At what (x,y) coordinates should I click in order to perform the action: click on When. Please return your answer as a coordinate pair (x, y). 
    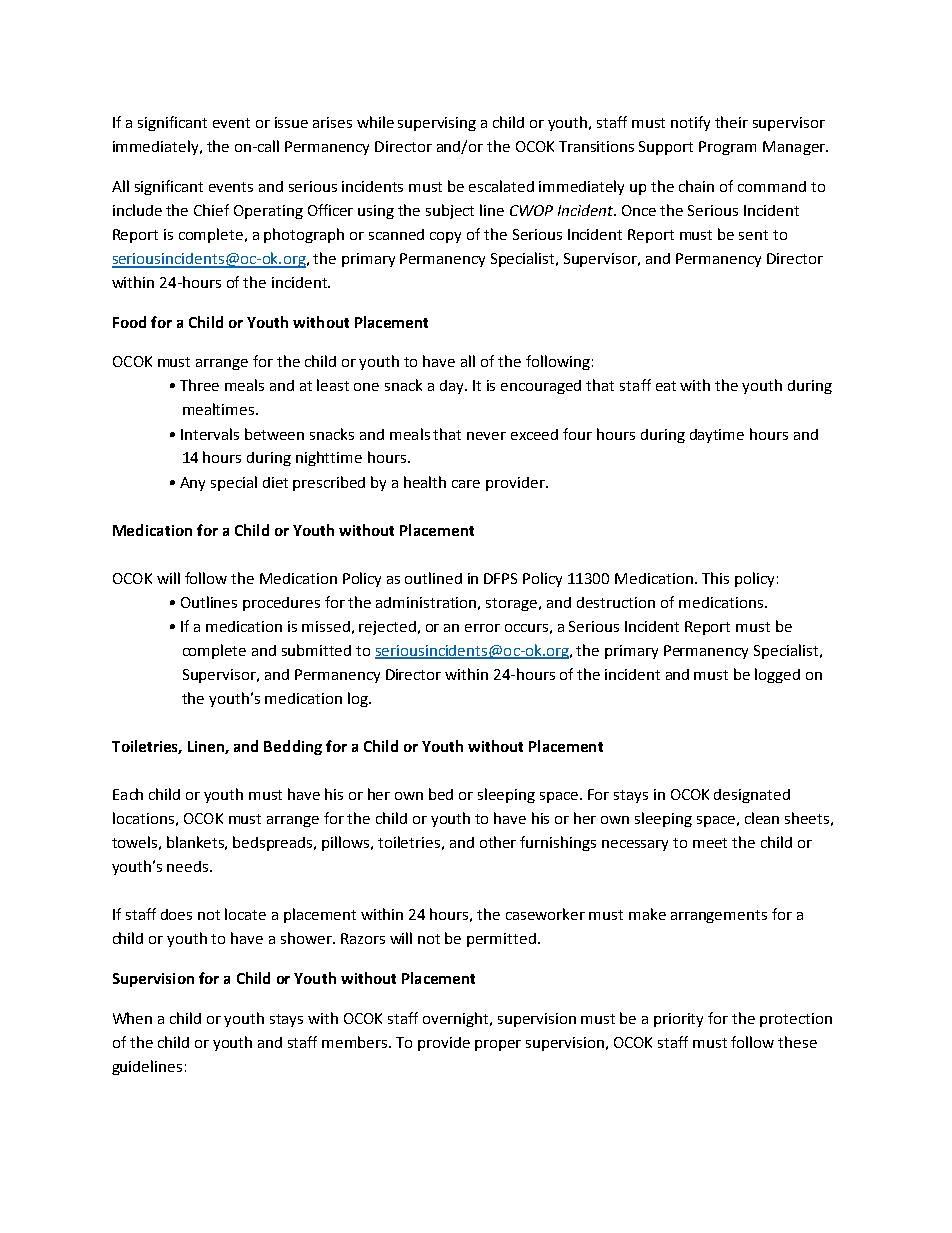
    Looking at the image, I should click on (132, 1018).
